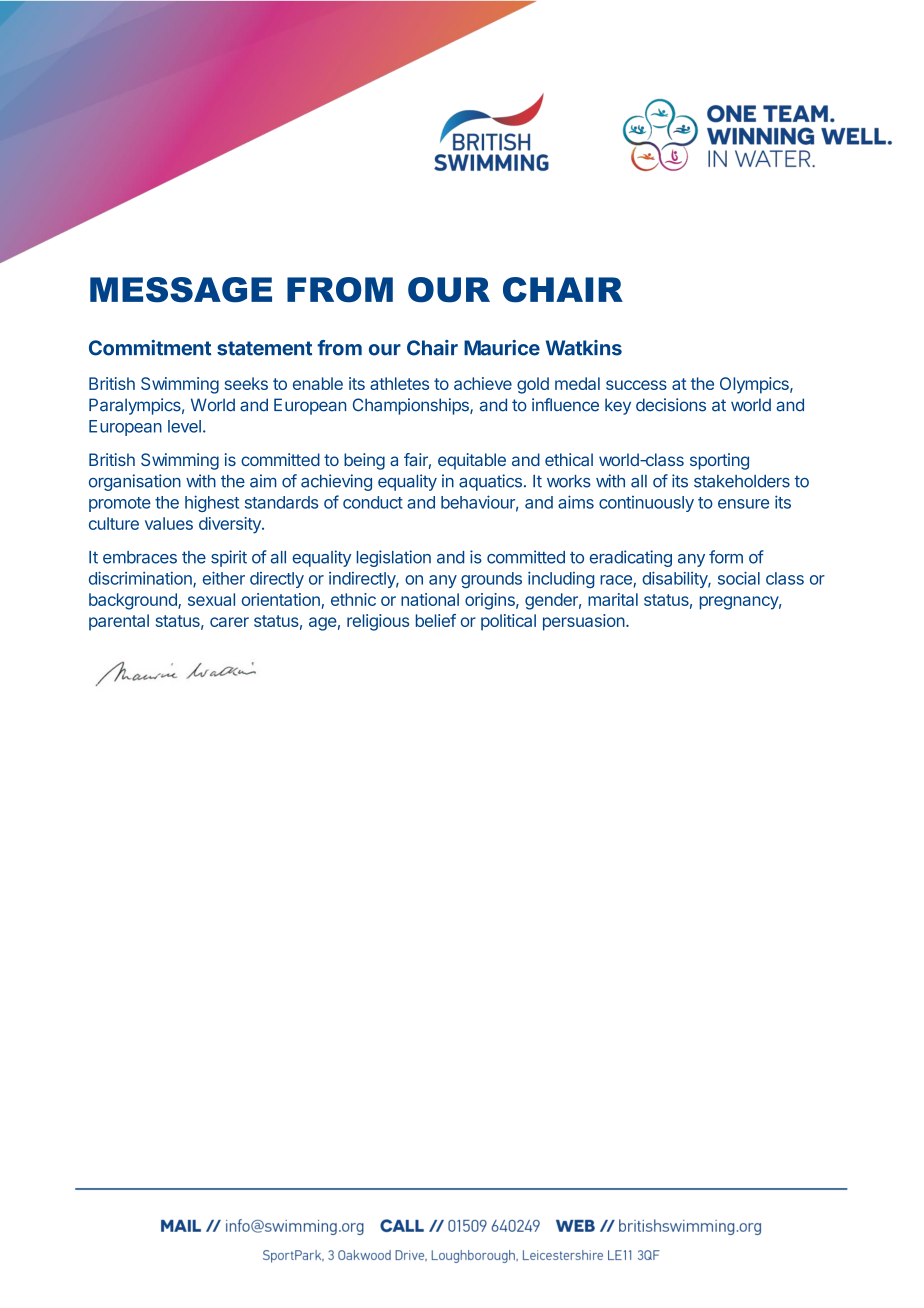 This screenshot has height=1308, width=924. What do you see at coordinates (613, 599) in the screenshot?
I see `marital` at bounding box center [613, 599].
